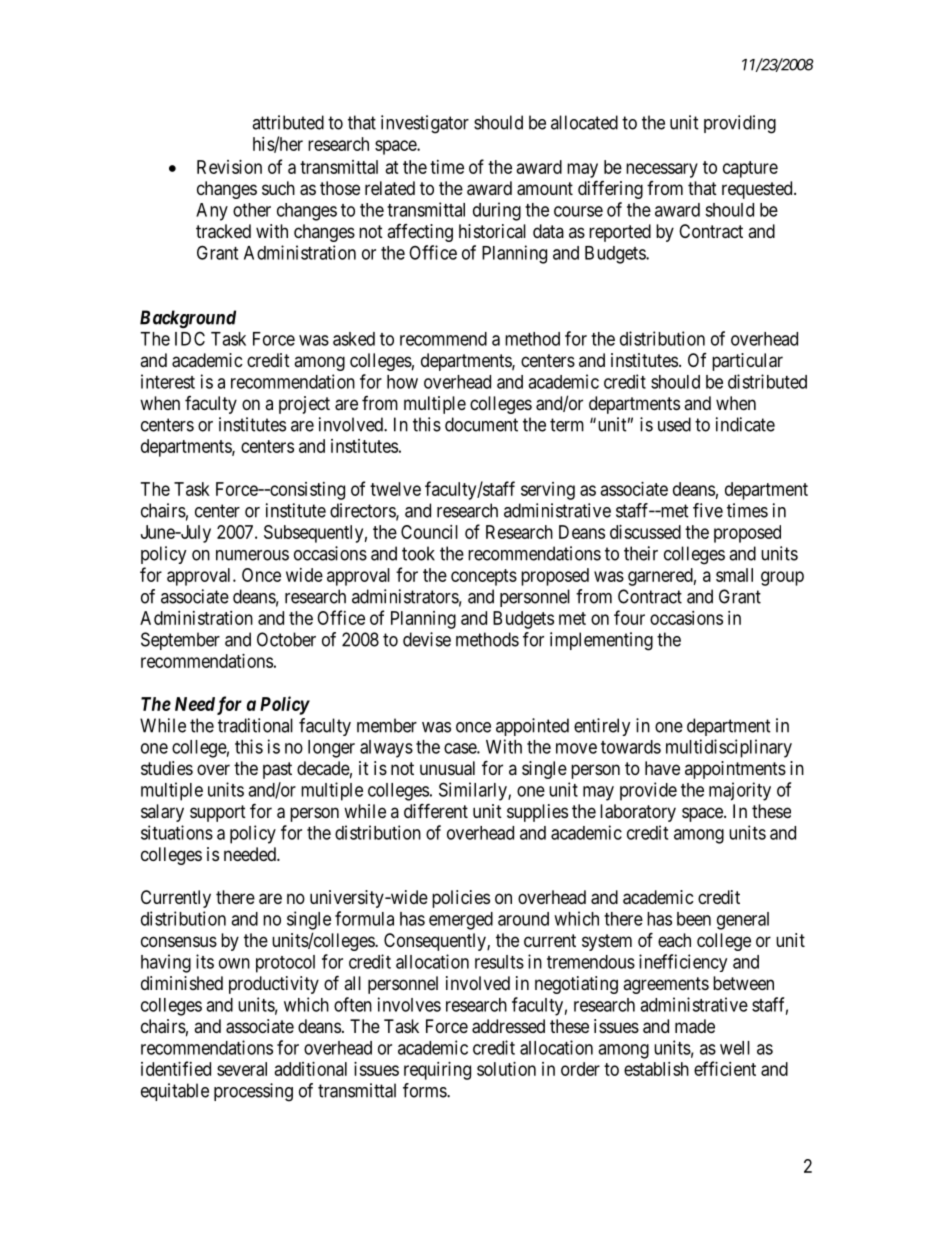 The image size is (952, 1233). What do you see at coordinates (427, 639) in the screenshot?
I see `devise` at bounding box center [427, 639].
